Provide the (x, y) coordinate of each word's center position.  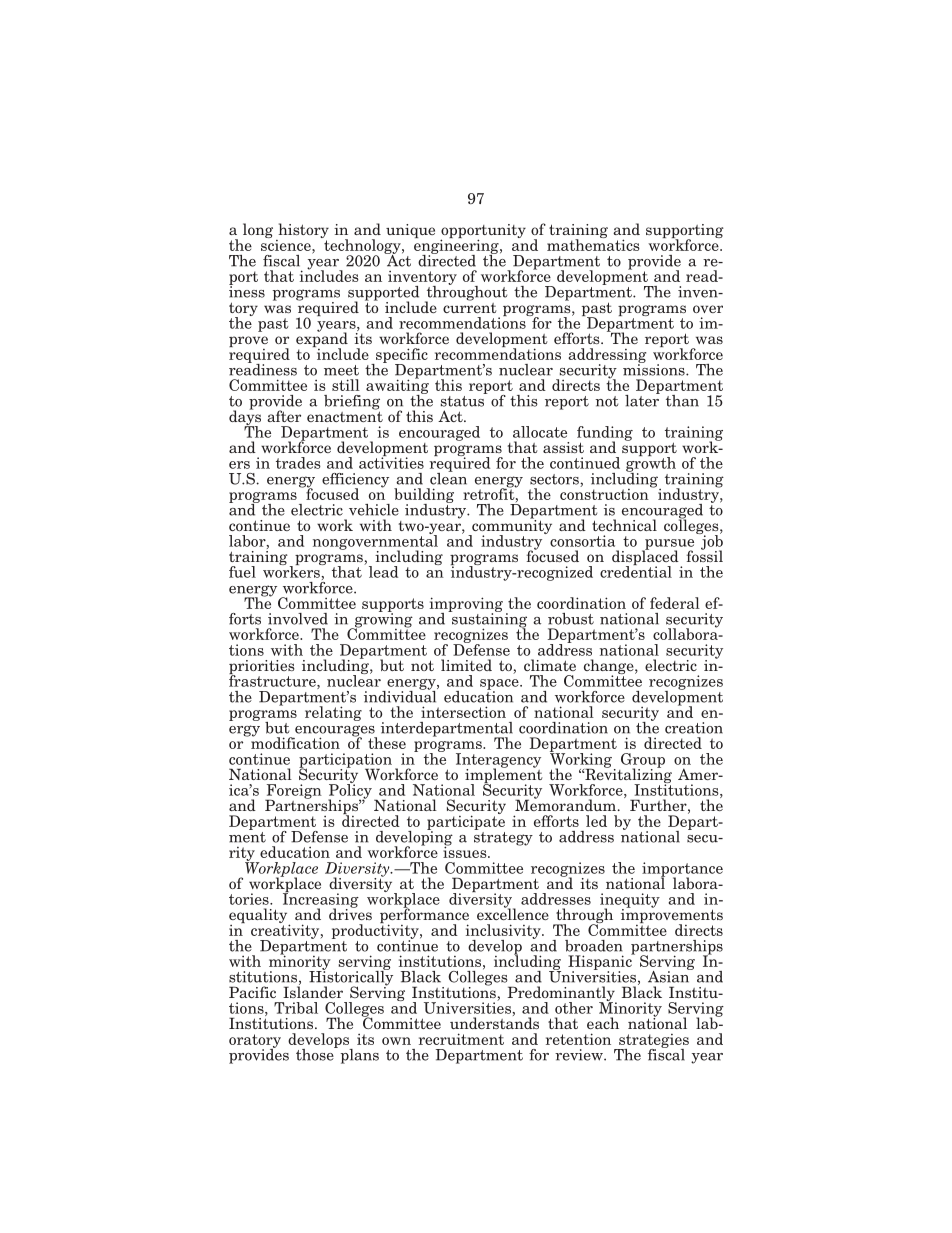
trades (298, 463)
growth (651, 464)
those (316, 1053)
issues (466, 851)
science (287, 244)
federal (675, 603)
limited (466, 665)
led (596, 821)
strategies (653, 1042)
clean (448, 477)
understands (494, 1022)
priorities (262, 668)
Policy (350, 791)
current (470, 306)
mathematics (593, 244)
